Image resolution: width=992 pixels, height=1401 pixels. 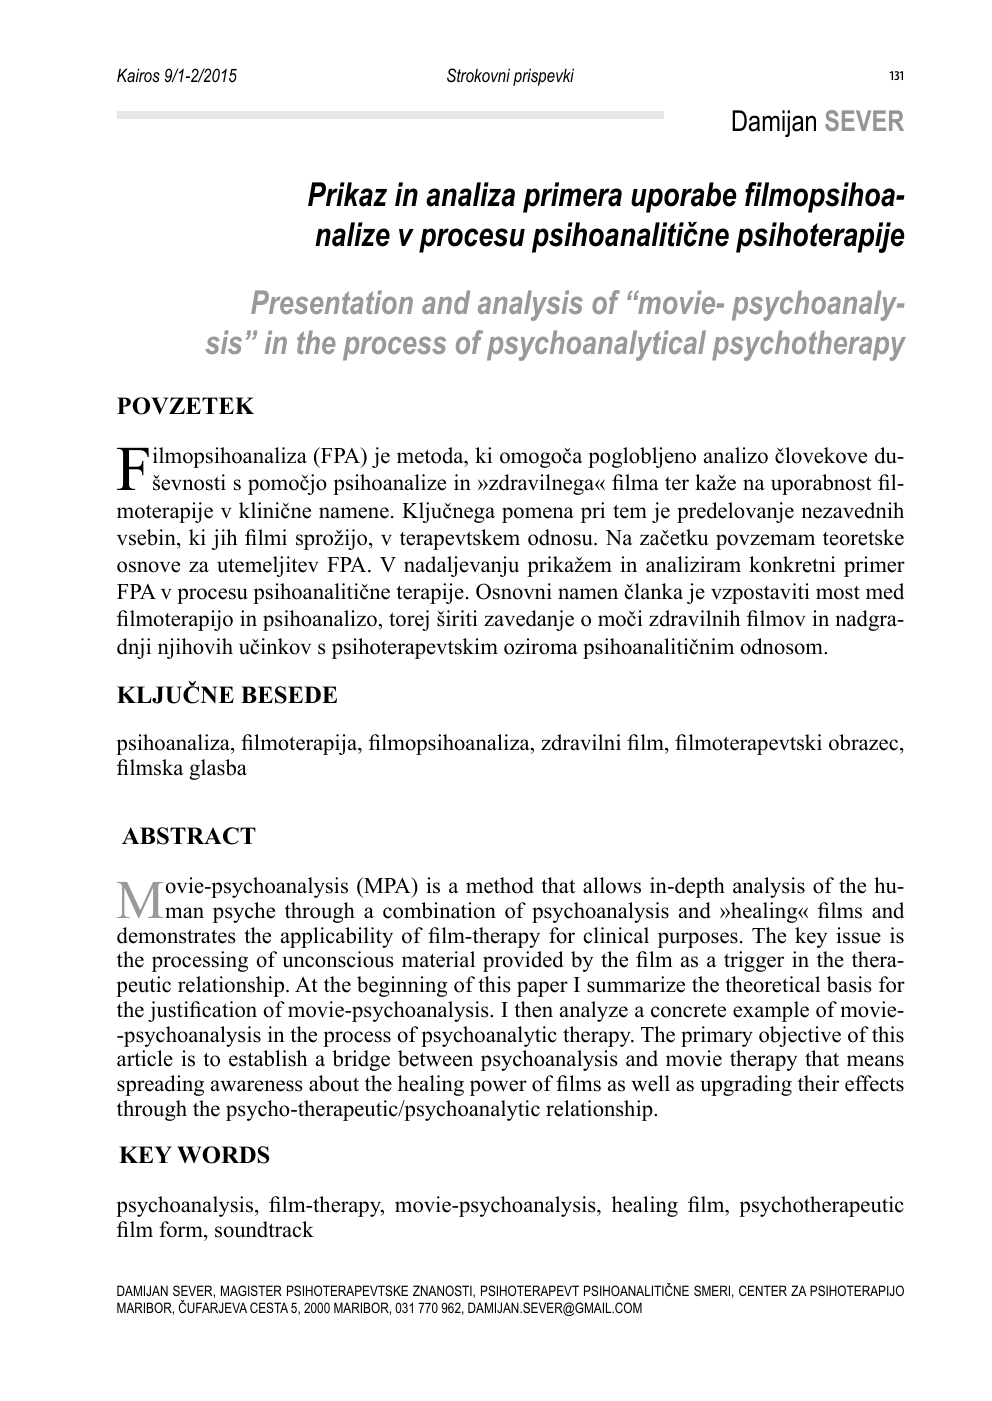 I want to click on most, so click(x=838, y=593).
